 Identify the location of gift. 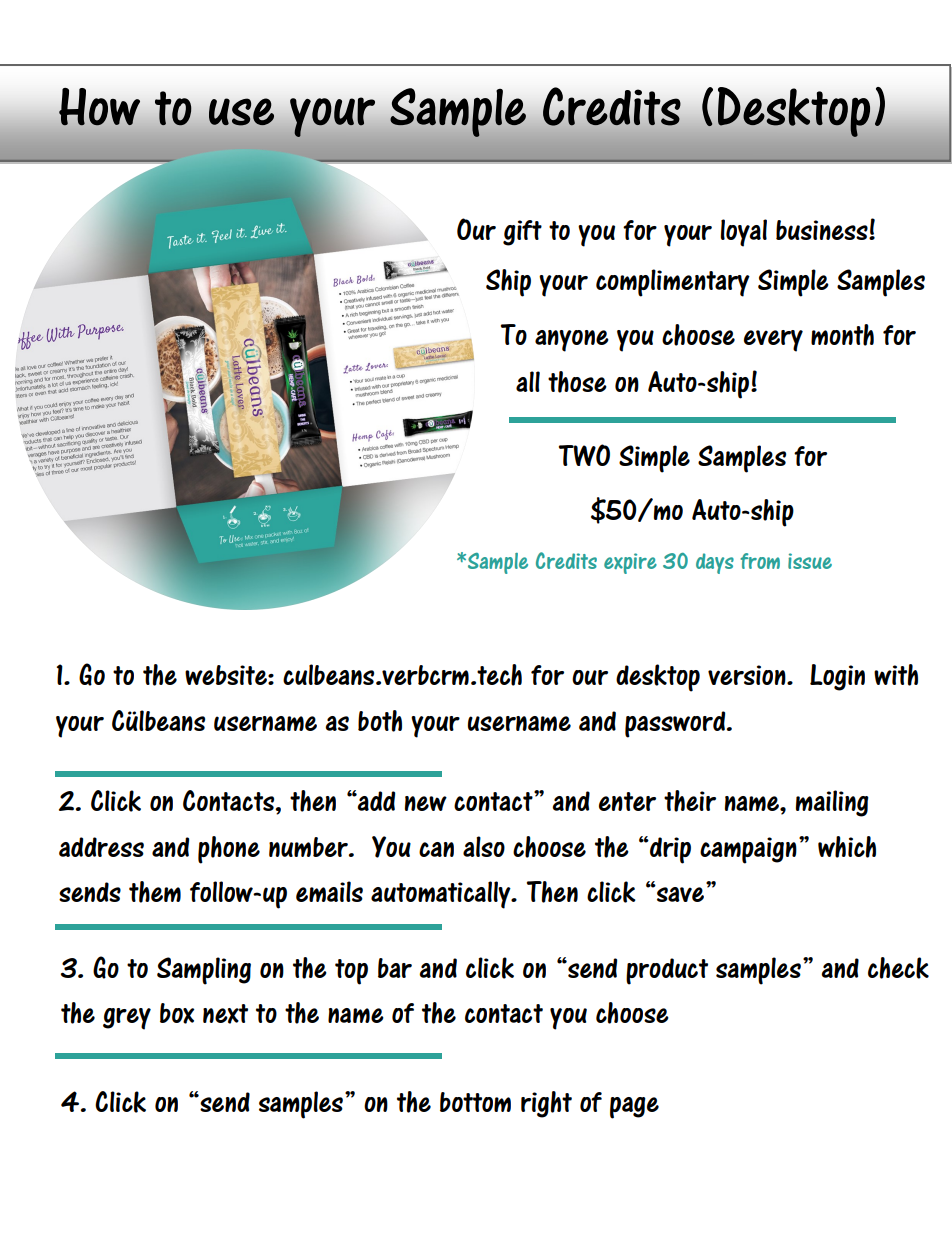
(522, 233).
